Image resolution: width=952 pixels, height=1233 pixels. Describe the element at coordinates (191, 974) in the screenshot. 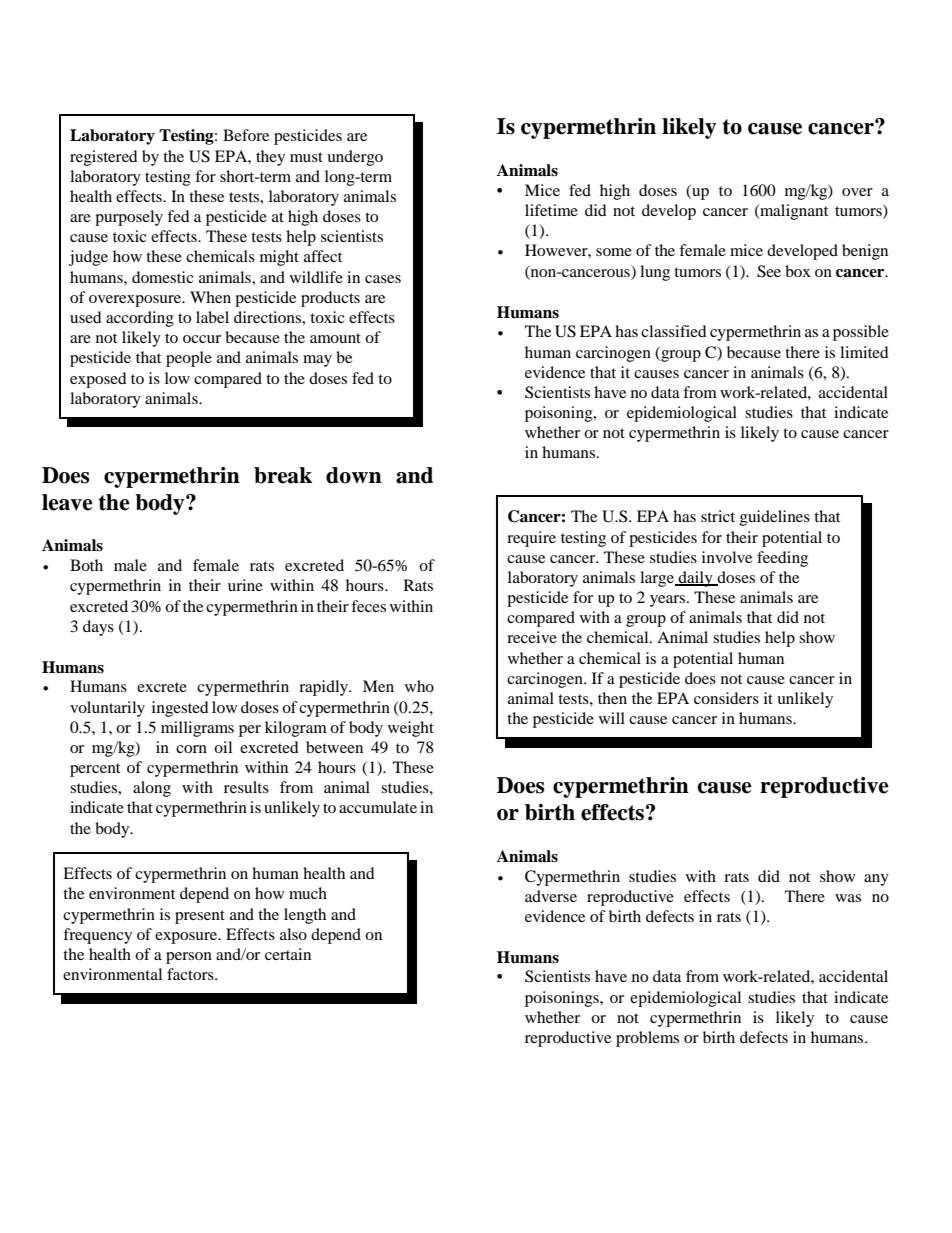

I see `factors` at that location.
